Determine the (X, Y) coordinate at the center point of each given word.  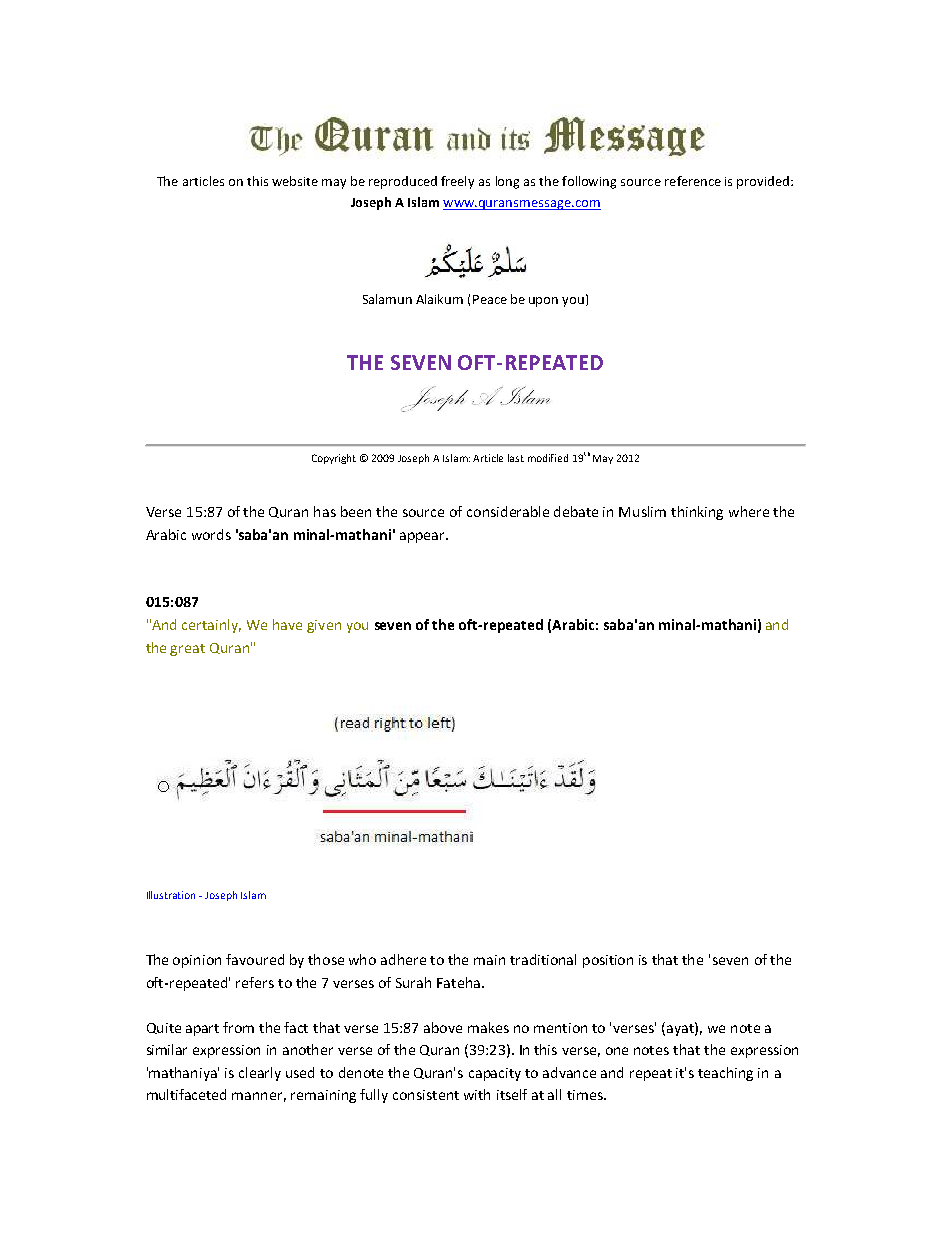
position (608, 961)
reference (693, 181)
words (211, 534)
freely (457, 182)
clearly (260, 1074)
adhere (403, 959)
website (295, 181)
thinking (697, 513)
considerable (508, 511)
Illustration (171, 895)
